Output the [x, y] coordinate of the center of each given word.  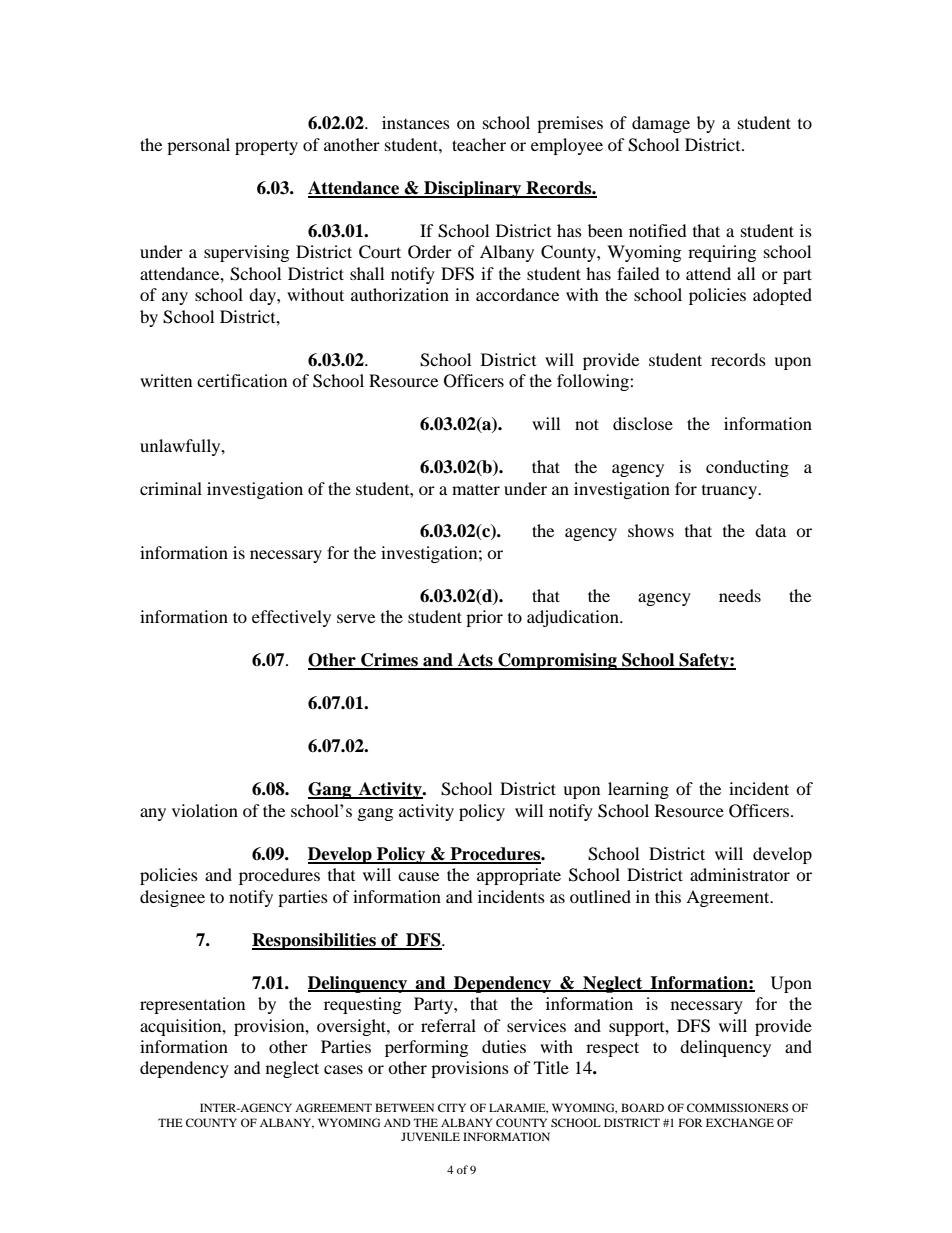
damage [661, 124]
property [266, 147]
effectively [291, 618]
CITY [452, 1107]
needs [740, 595]
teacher [479, 144]
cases [343, 1069]
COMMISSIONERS [737, 1107]
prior [484, 618]
